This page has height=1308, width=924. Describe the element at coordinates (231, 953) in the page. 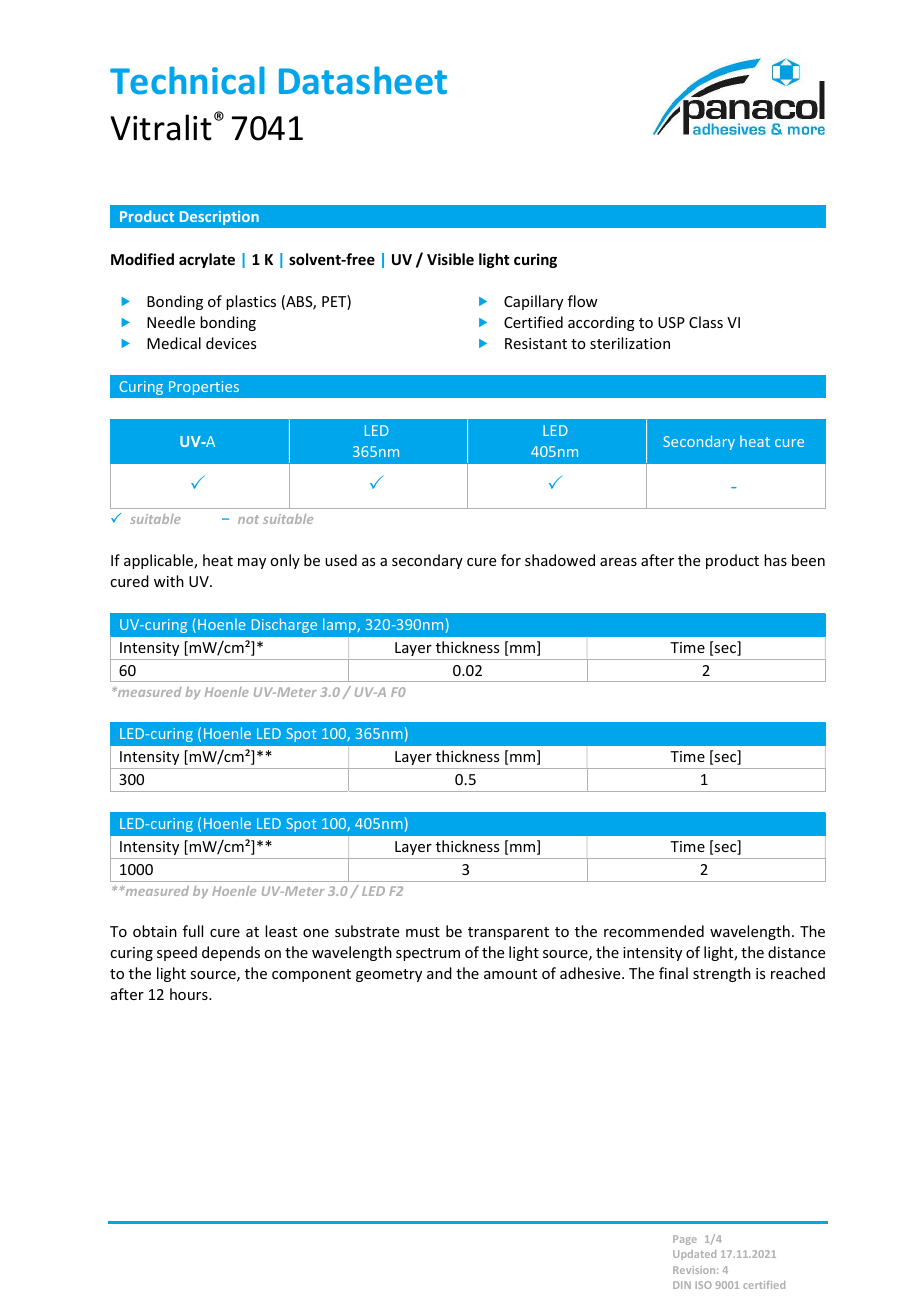

I see `depends` at that location.
